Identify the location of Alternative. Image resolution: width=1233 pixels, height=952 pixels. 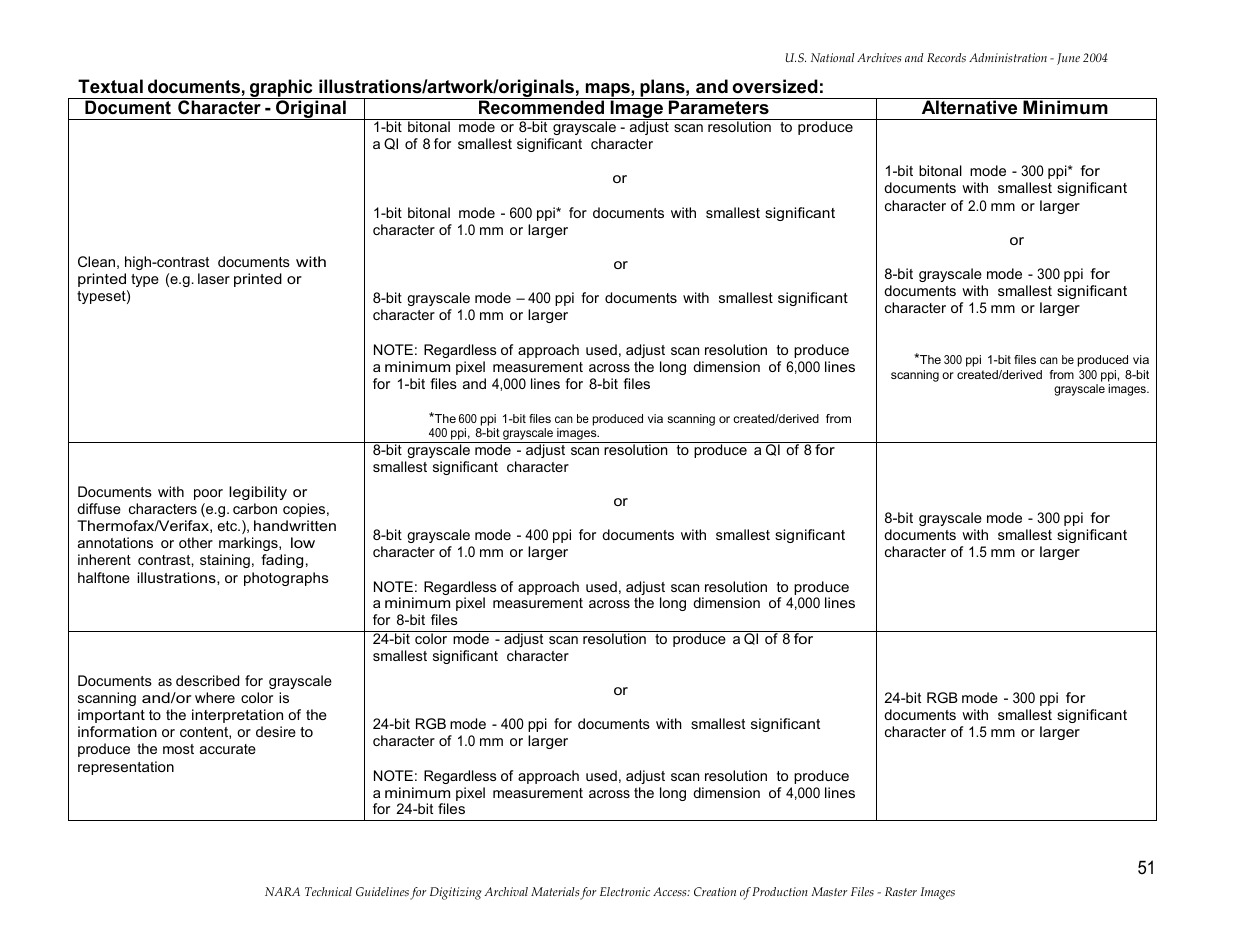
(969, 106).
